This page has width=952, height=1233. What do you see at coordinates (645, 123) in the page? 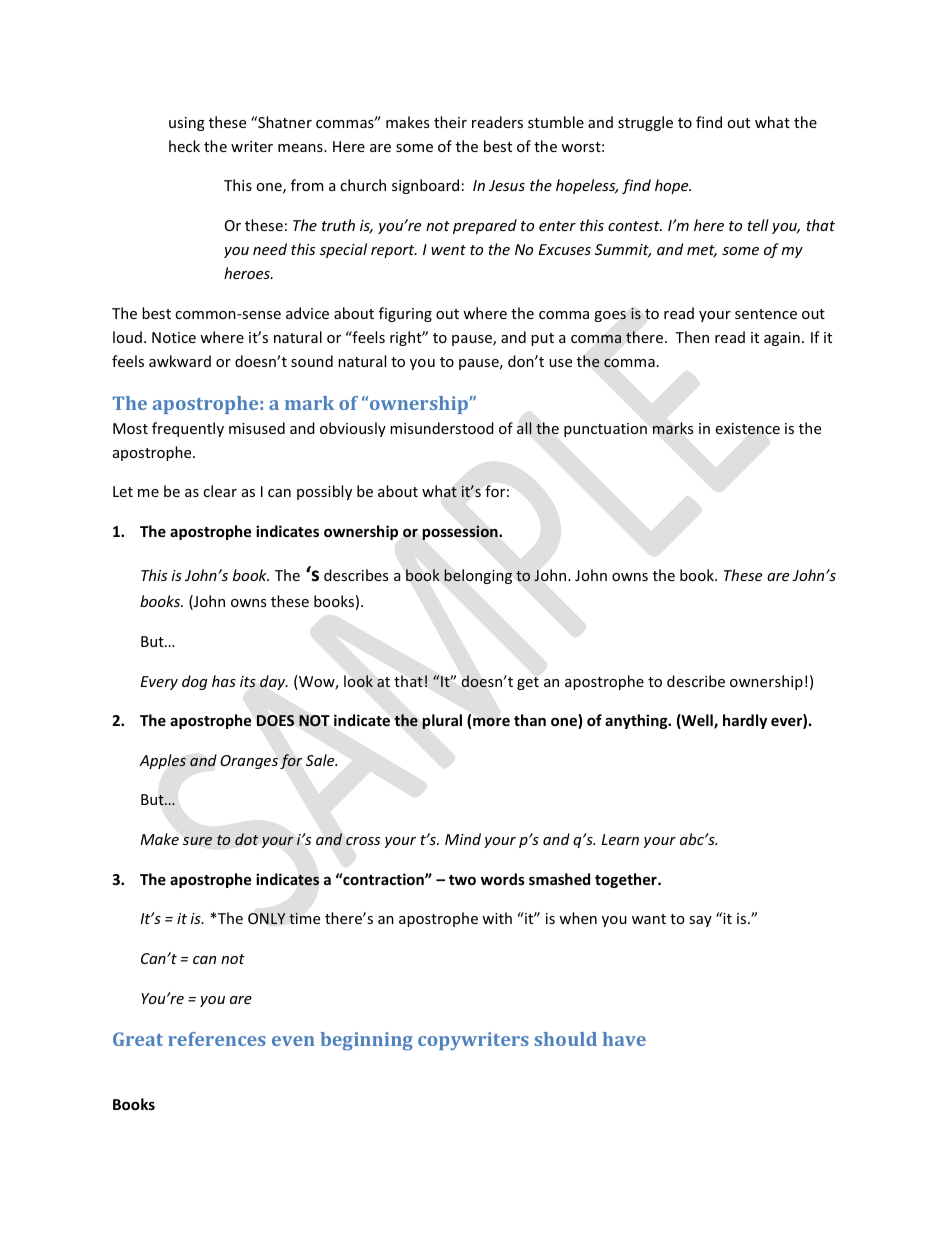
I see `struggle` at bounding box center [645, 123].
